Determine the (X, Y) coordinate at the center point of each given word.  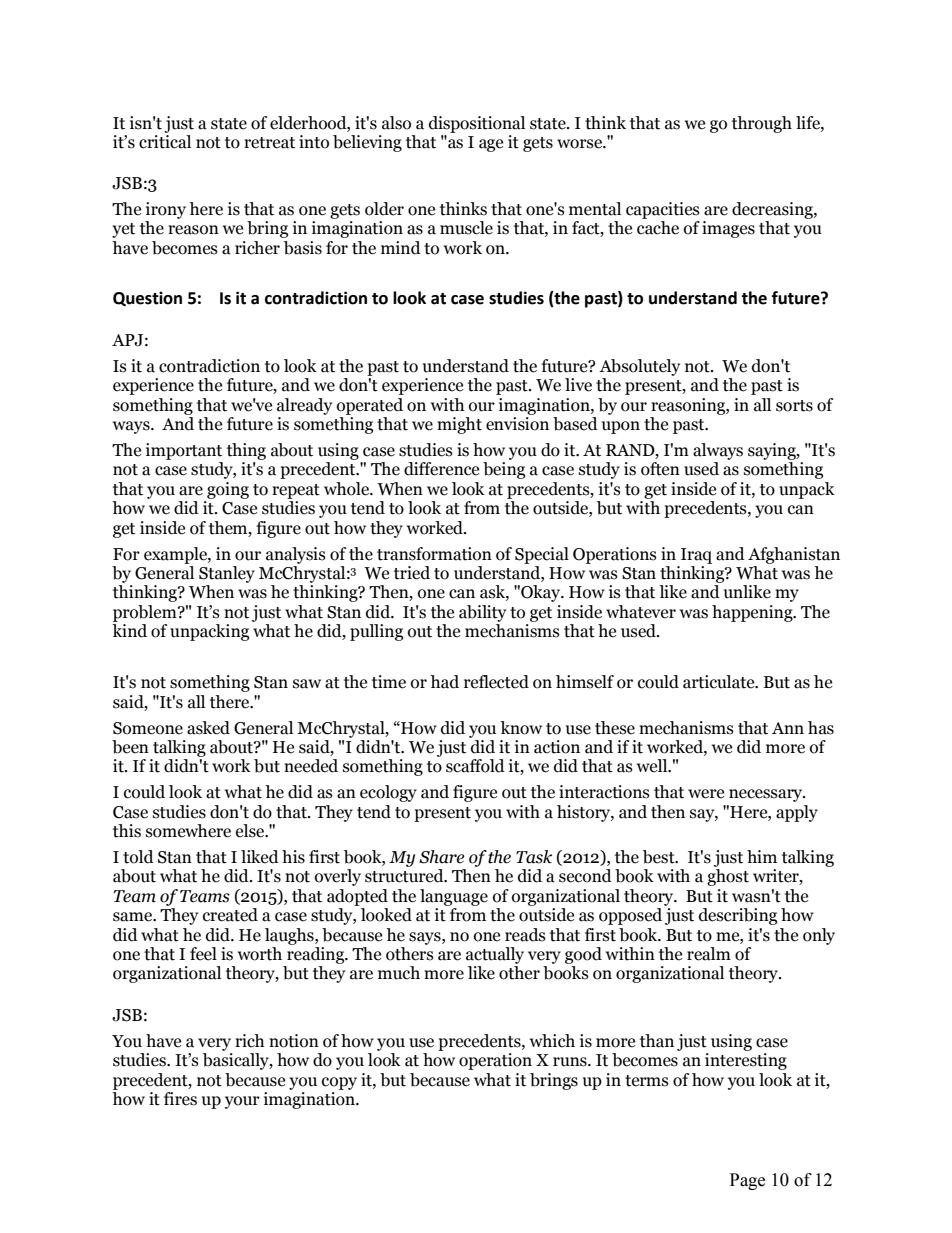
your (242, 1102)
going (228, 490)
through (762, 124)
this (127, 831)
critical (165, 142)
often (660, 469)
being (504, 470)
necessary (767, 795)
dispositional (477, 124)
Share (441, 857)
